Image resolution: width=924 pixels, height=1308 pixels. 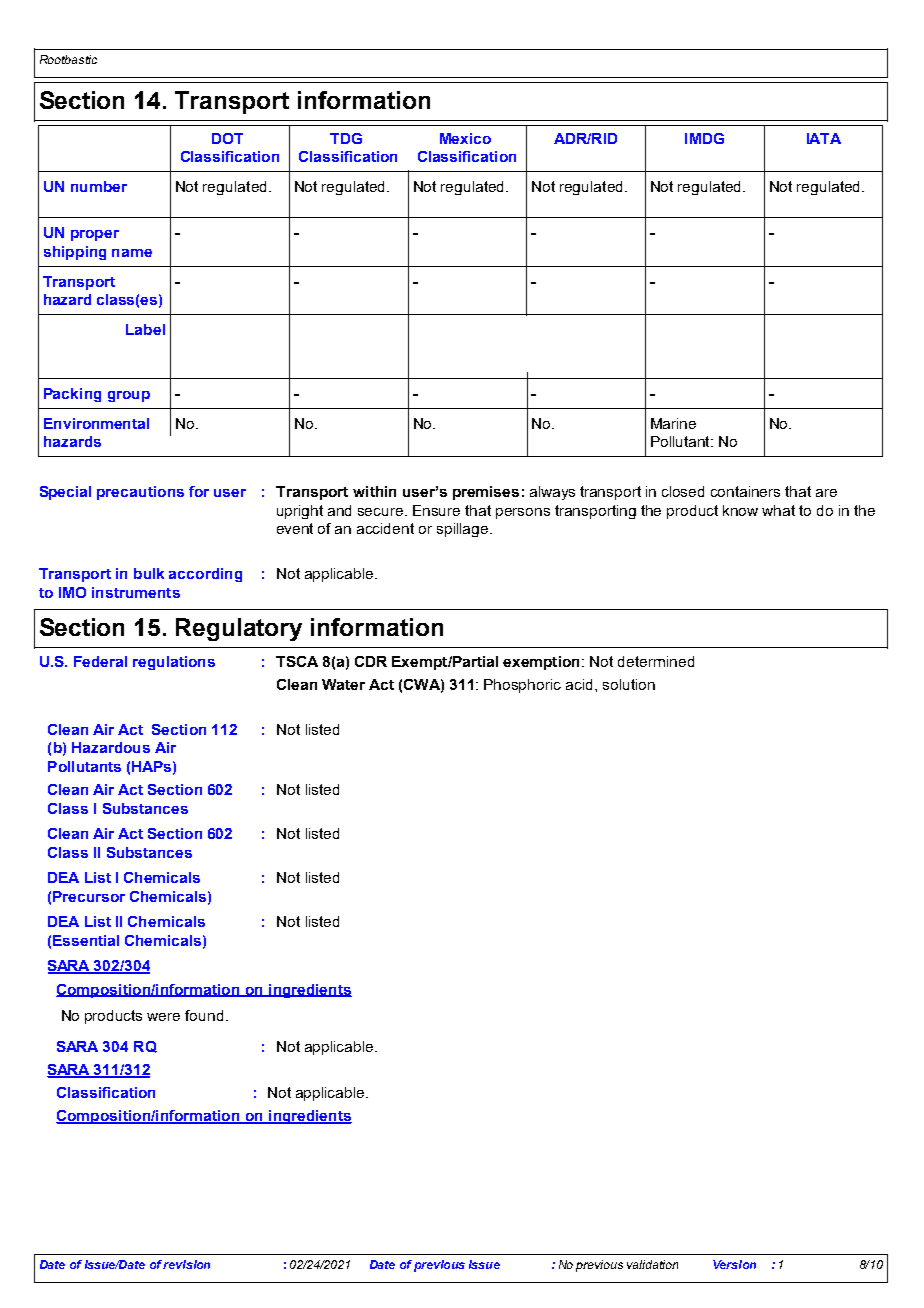 I want to click on spillage, so click(x=464, y=530).
